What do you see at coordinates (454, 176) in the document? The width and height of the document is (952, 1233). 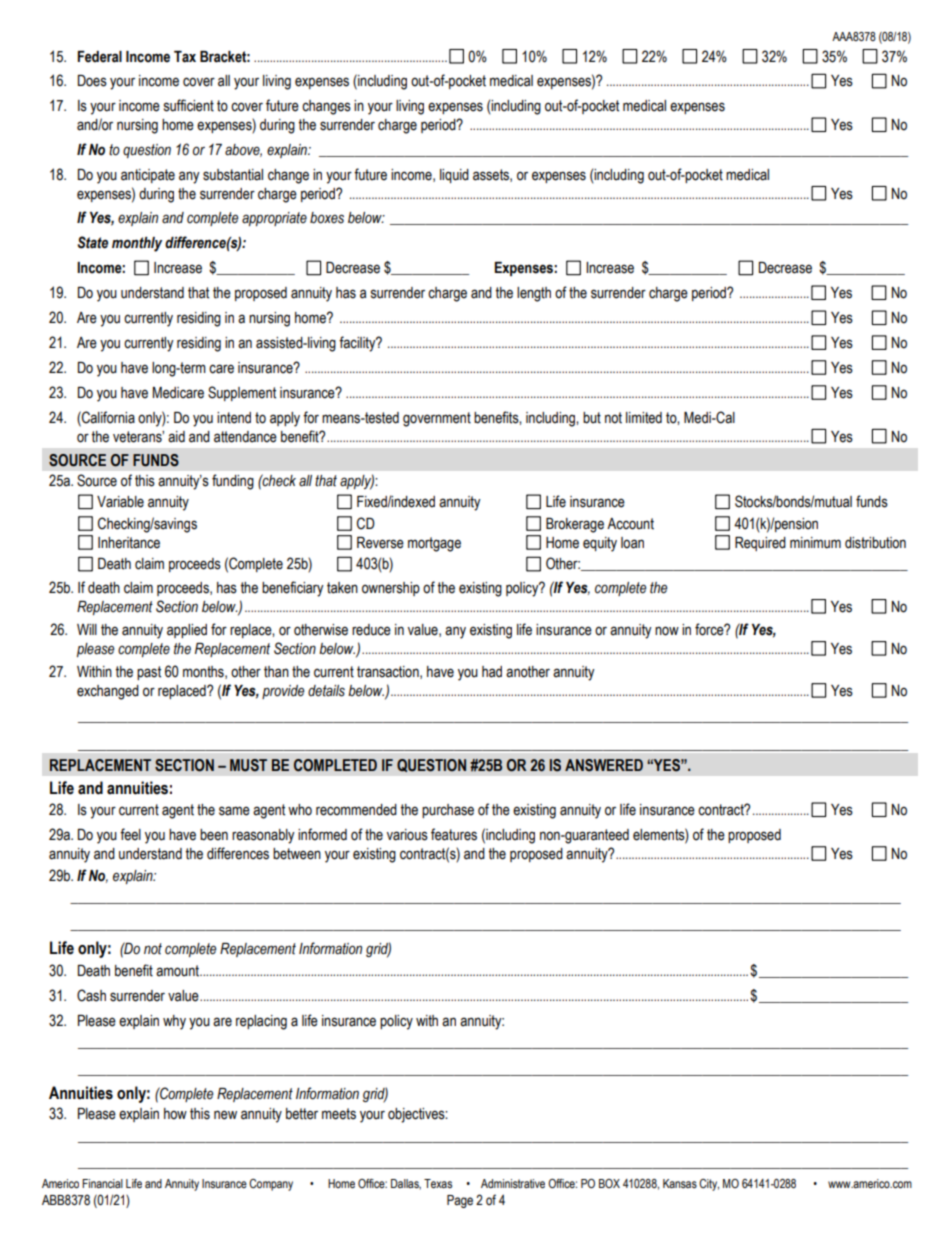 I see `liquid` at bounding box center [454, 176].
